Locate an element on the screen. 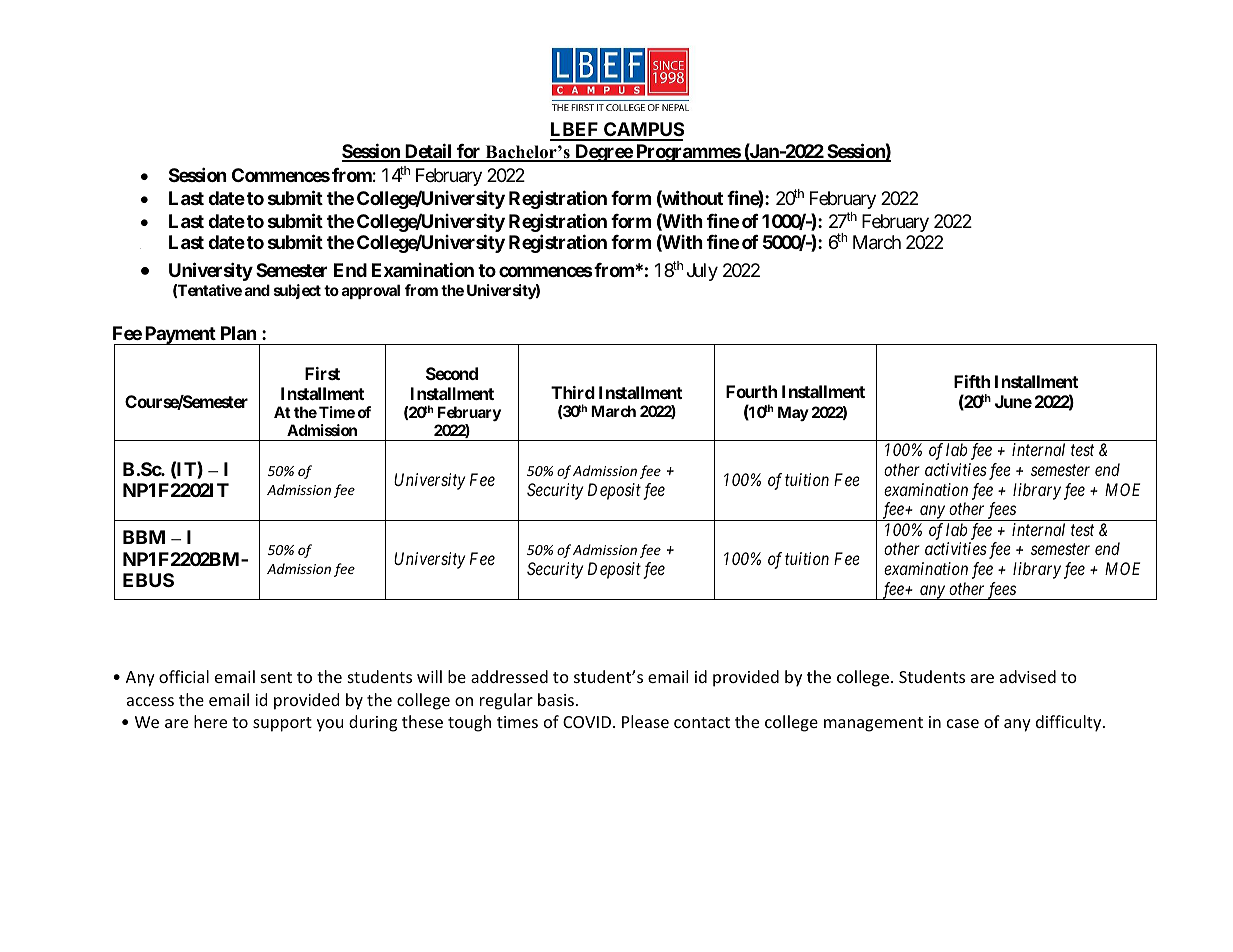  Third is located at coordinates (573, 392).
